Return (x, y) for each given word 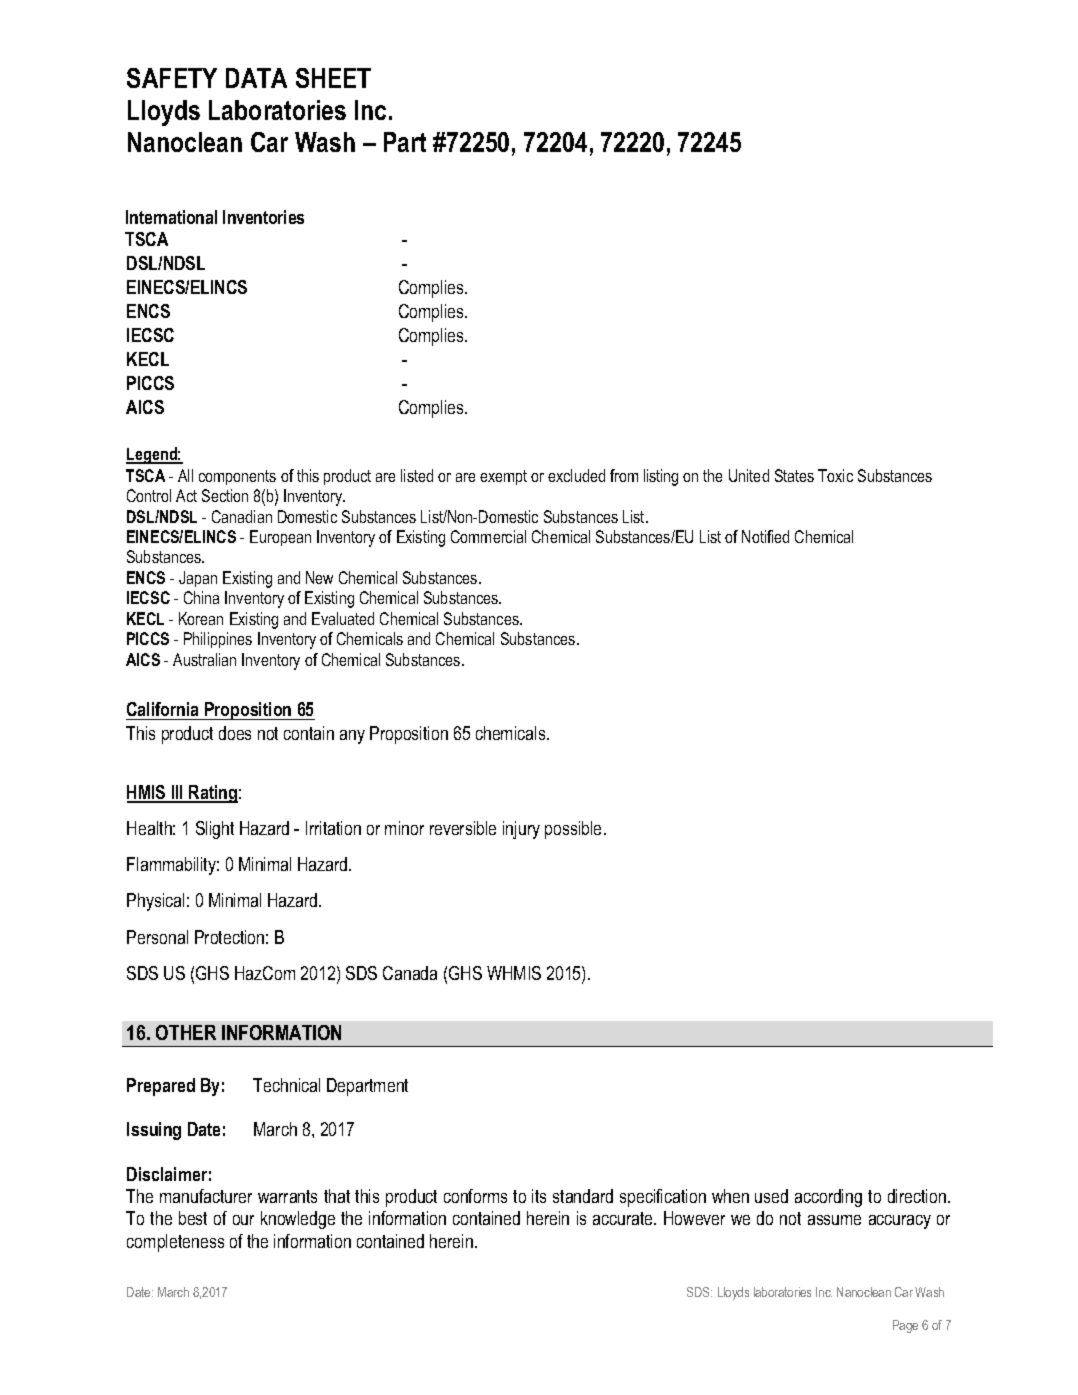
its (539, 1196)
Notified (765, 536)
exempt (503, 477)
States (794, 475)
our (243, 1220)
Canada (410, 973)
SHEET (333, 78)
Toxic (835, 475)
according (828, 1198)
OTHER (186, 1032)
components (237, 477)
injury (521, 830)
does (235, 733)
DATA (256, 78)
